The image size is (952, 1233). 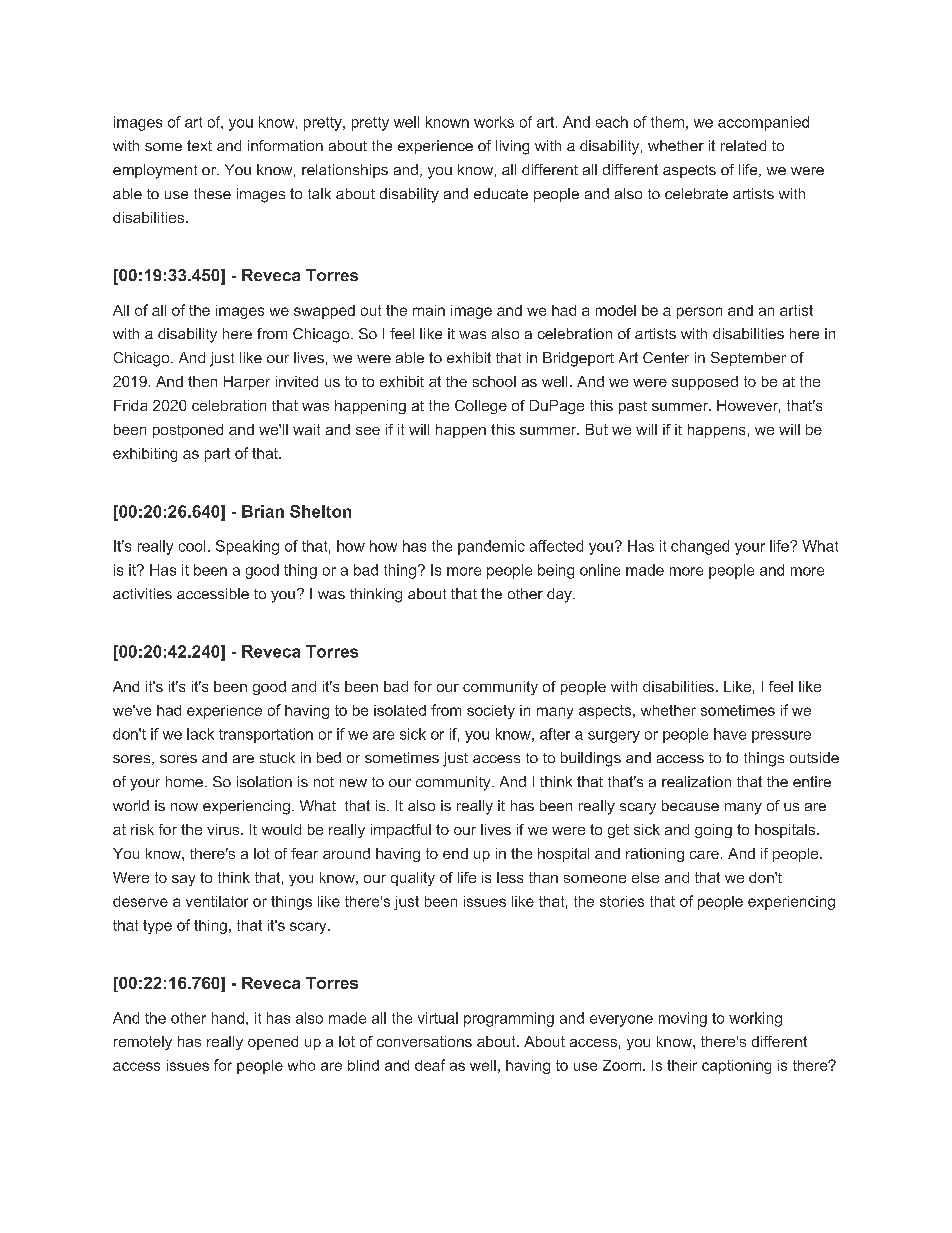 What do you see at coordinates (217, 455) in the document?
I see `part` at bounding box center [217, 455].
